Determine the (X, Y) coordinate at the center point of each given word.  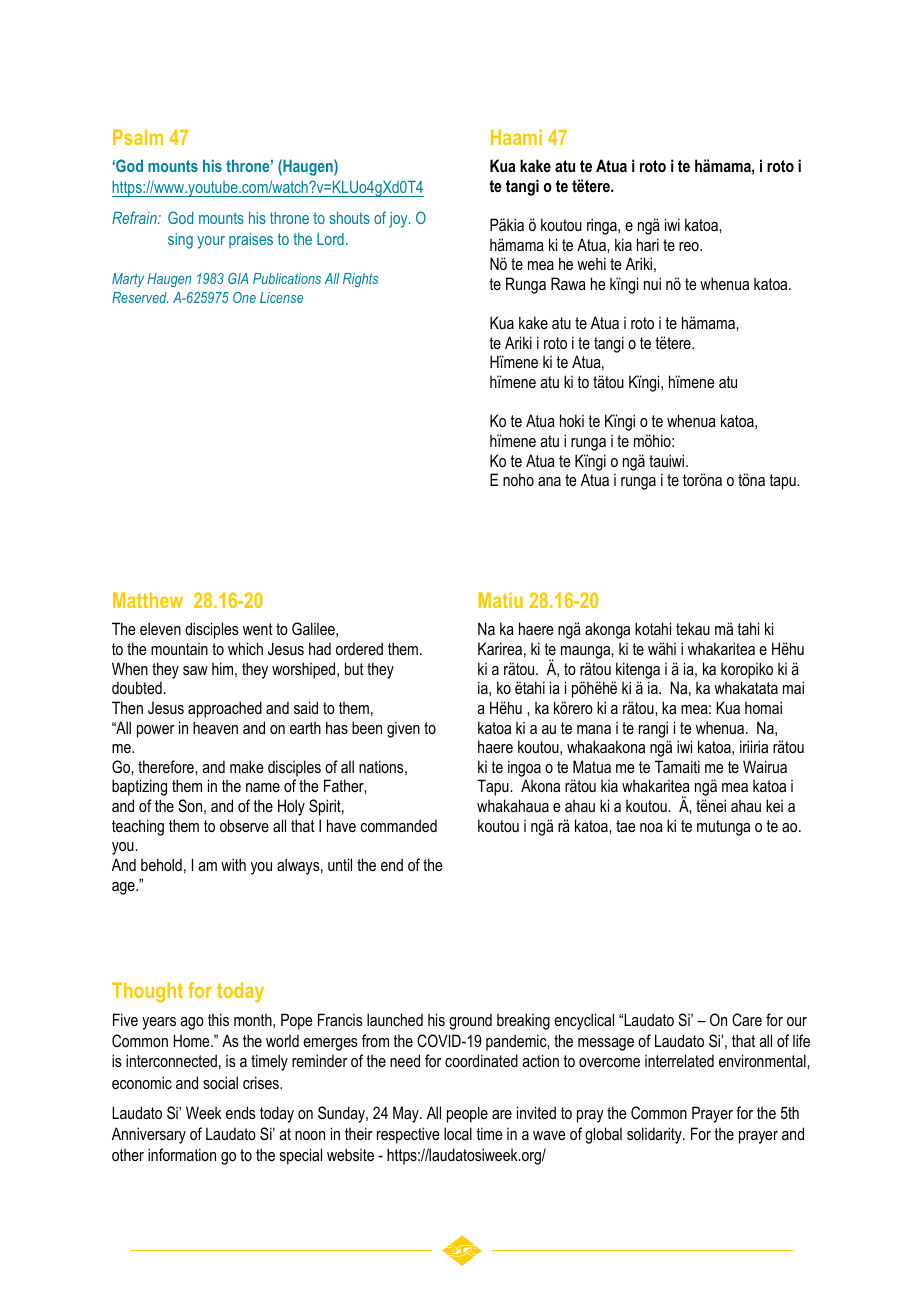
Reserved (140, 297)
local (458, 1133)
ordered (359, 648)
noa (651, 827)
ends (241, 1112)
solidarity (655, 1135)
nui (652, 283)
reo (690, 246)
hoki (572, 420)
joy (399, 220)
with (233, 864)
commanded (398, 825)
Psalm (138, 137)
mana (594, 729)
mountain (179, 649)
